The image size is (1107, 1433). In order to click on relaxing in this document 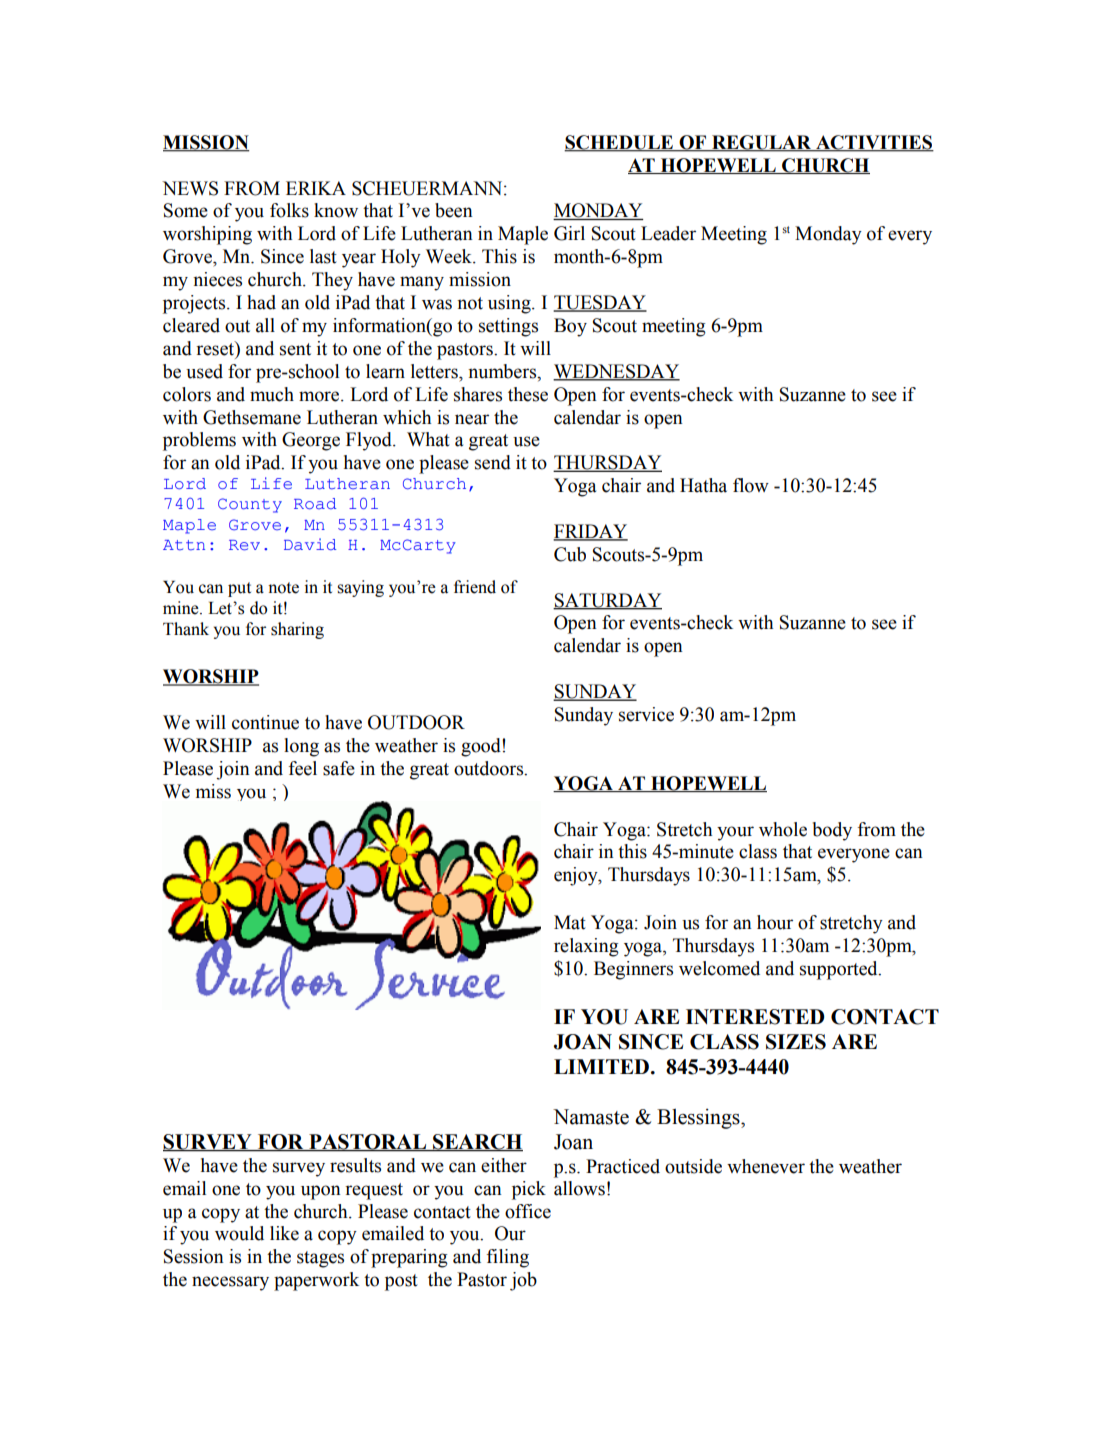, I will do `click(586, 947)`.
